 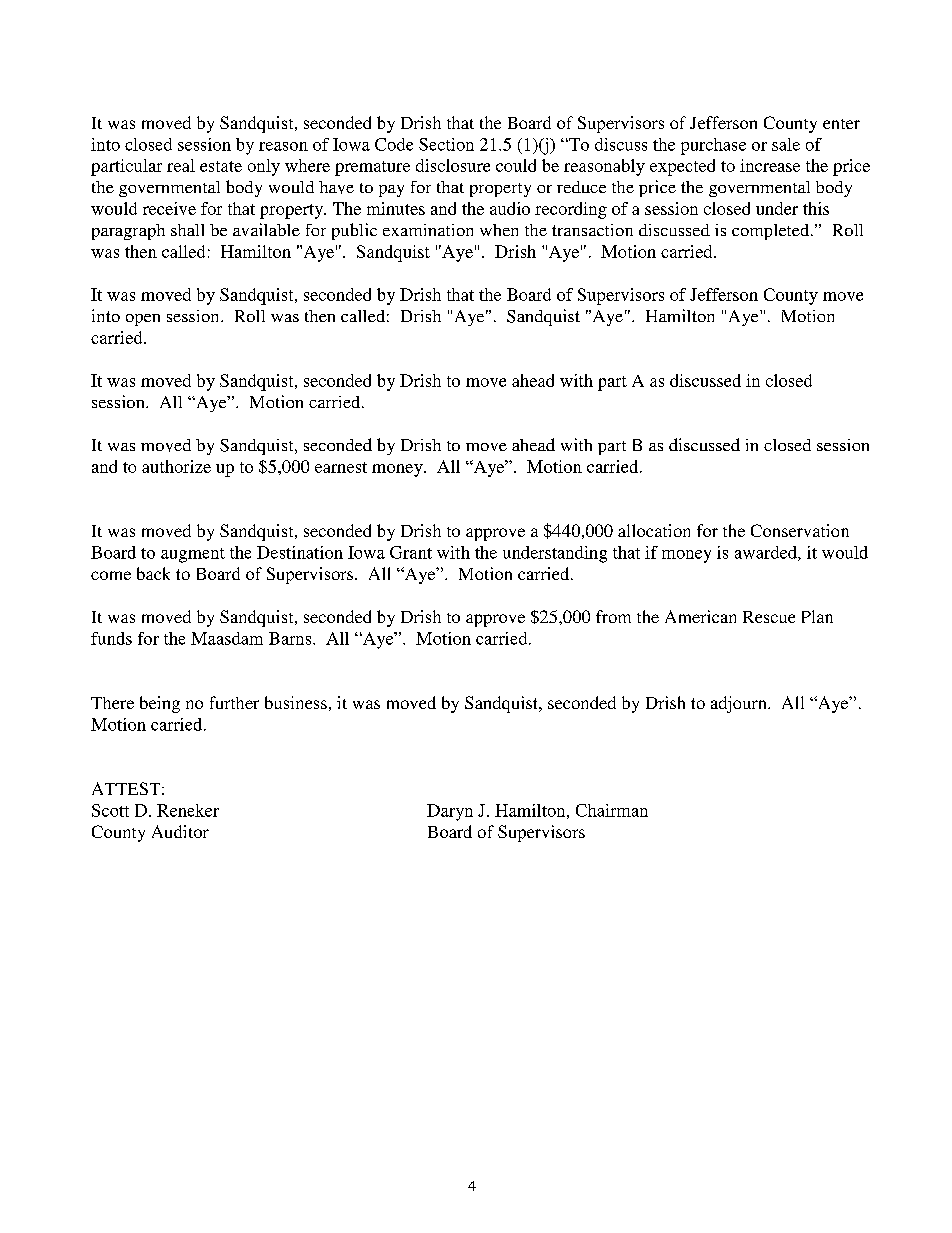 I want to click on from, so click(x=613, y=616).
